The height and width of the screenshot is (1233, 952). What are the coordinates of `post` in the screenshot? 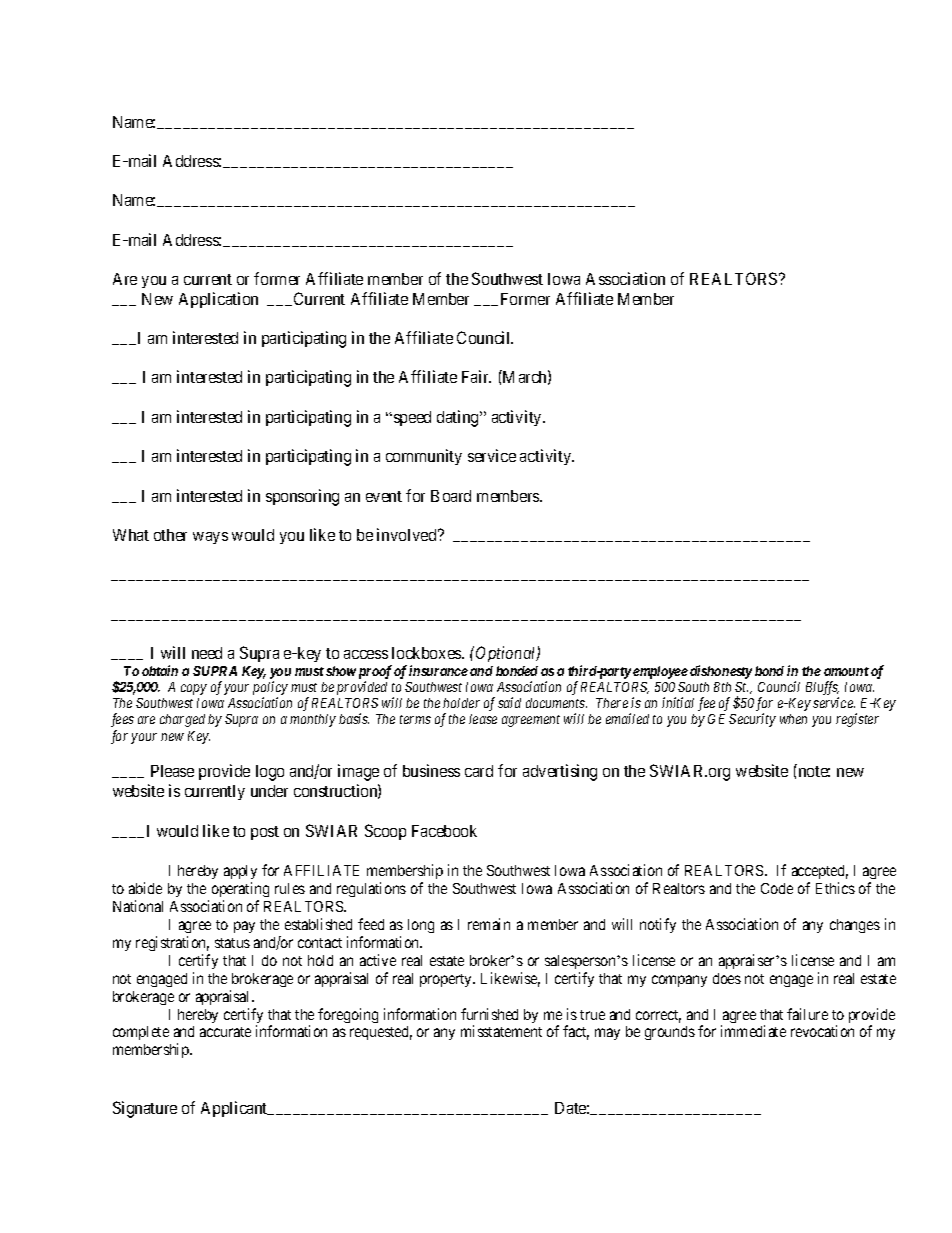 It's located at (265, 833).
